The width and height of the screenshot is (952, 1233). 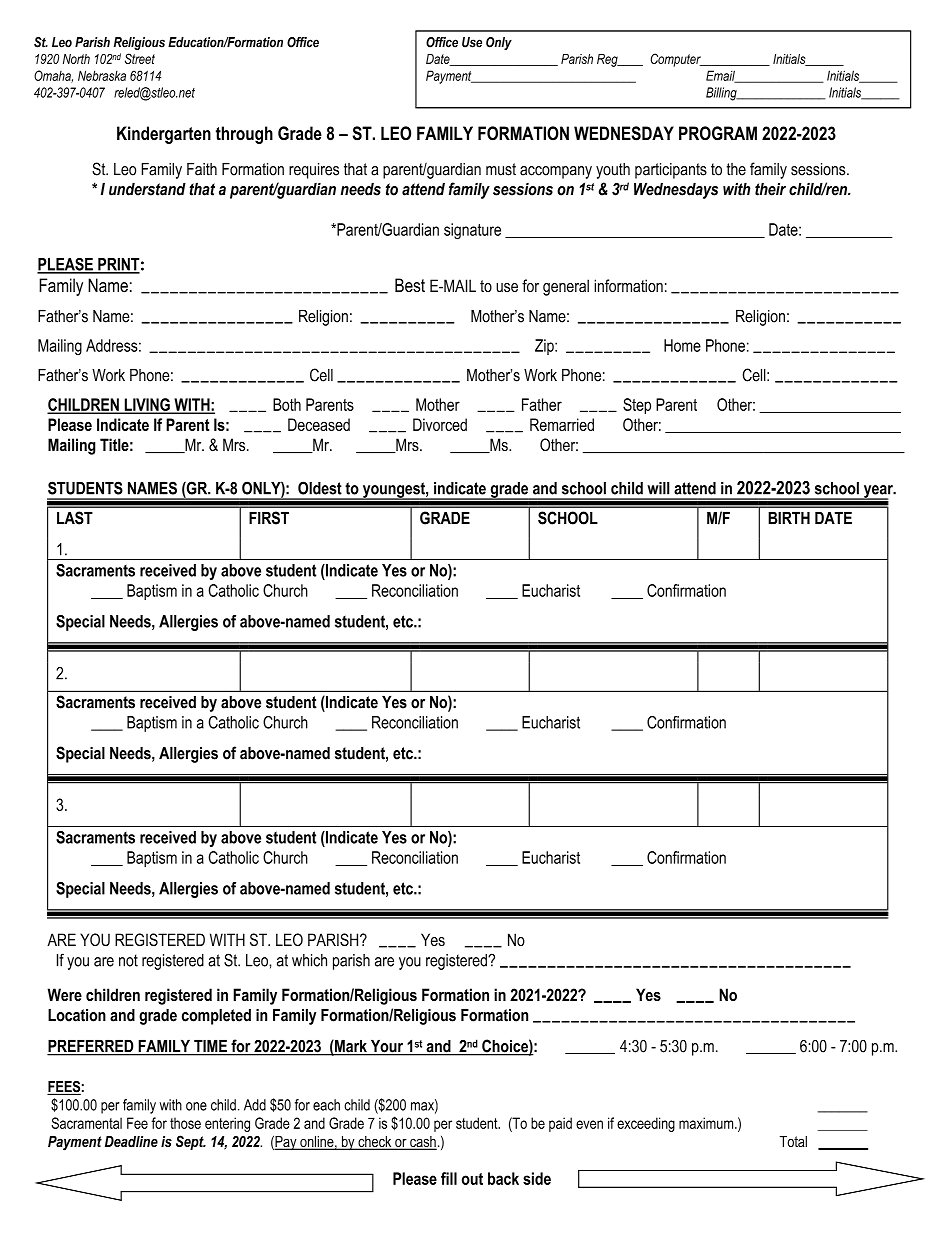 What do you see at coordinates (309, 960) in the screenshot?
I see `which` at bounding box center [309, 960].
